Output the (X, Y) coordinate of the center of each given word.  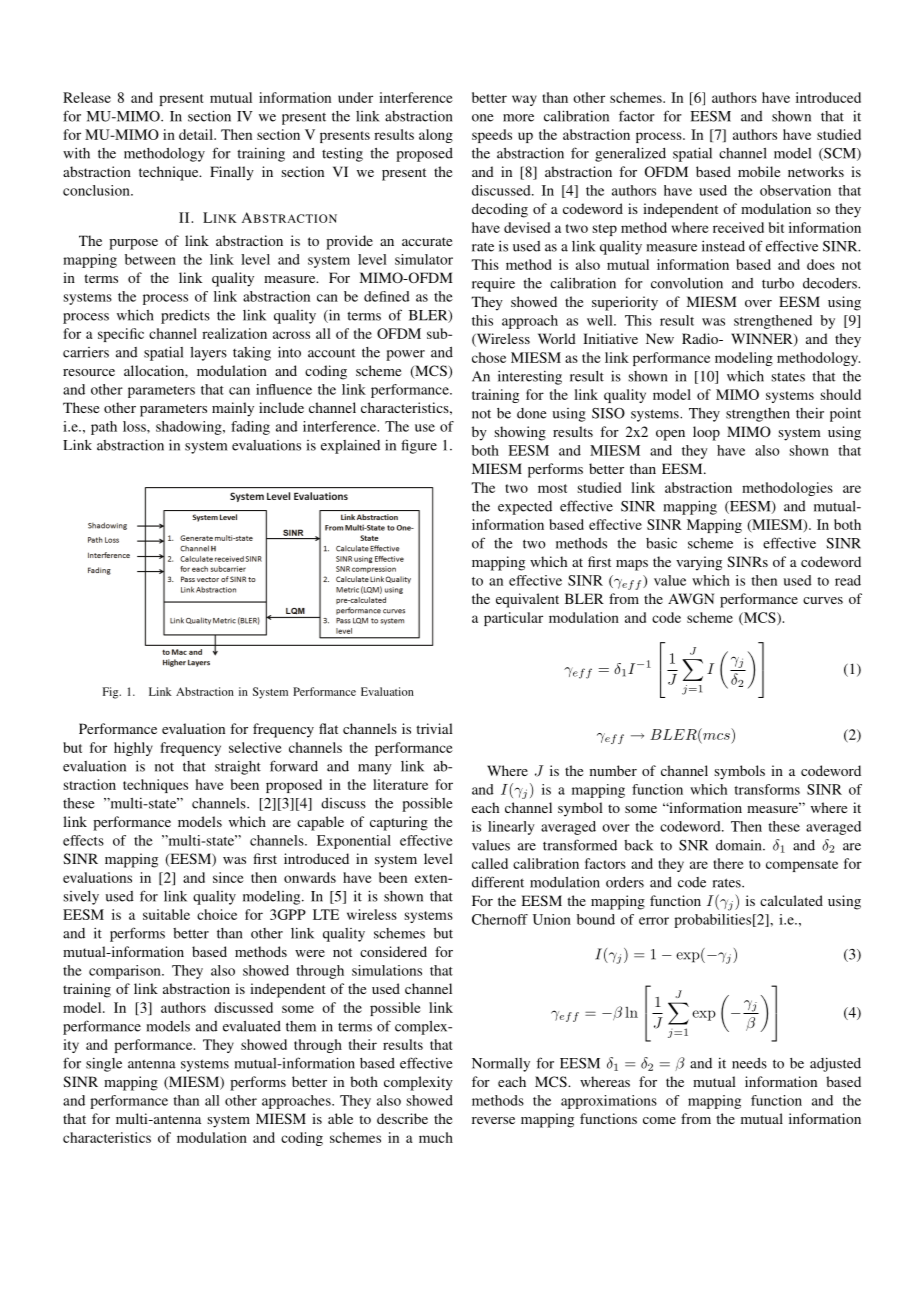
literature (400, 784)
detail (197, 134)
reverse (493, 1120)
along (436, 136)
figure (419, 446)
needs (749, 1063)
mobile (759, 171)
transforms (767, 789)
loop (706, 433)
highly (133, 749)
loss (135, 426)
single (104, 1065)
